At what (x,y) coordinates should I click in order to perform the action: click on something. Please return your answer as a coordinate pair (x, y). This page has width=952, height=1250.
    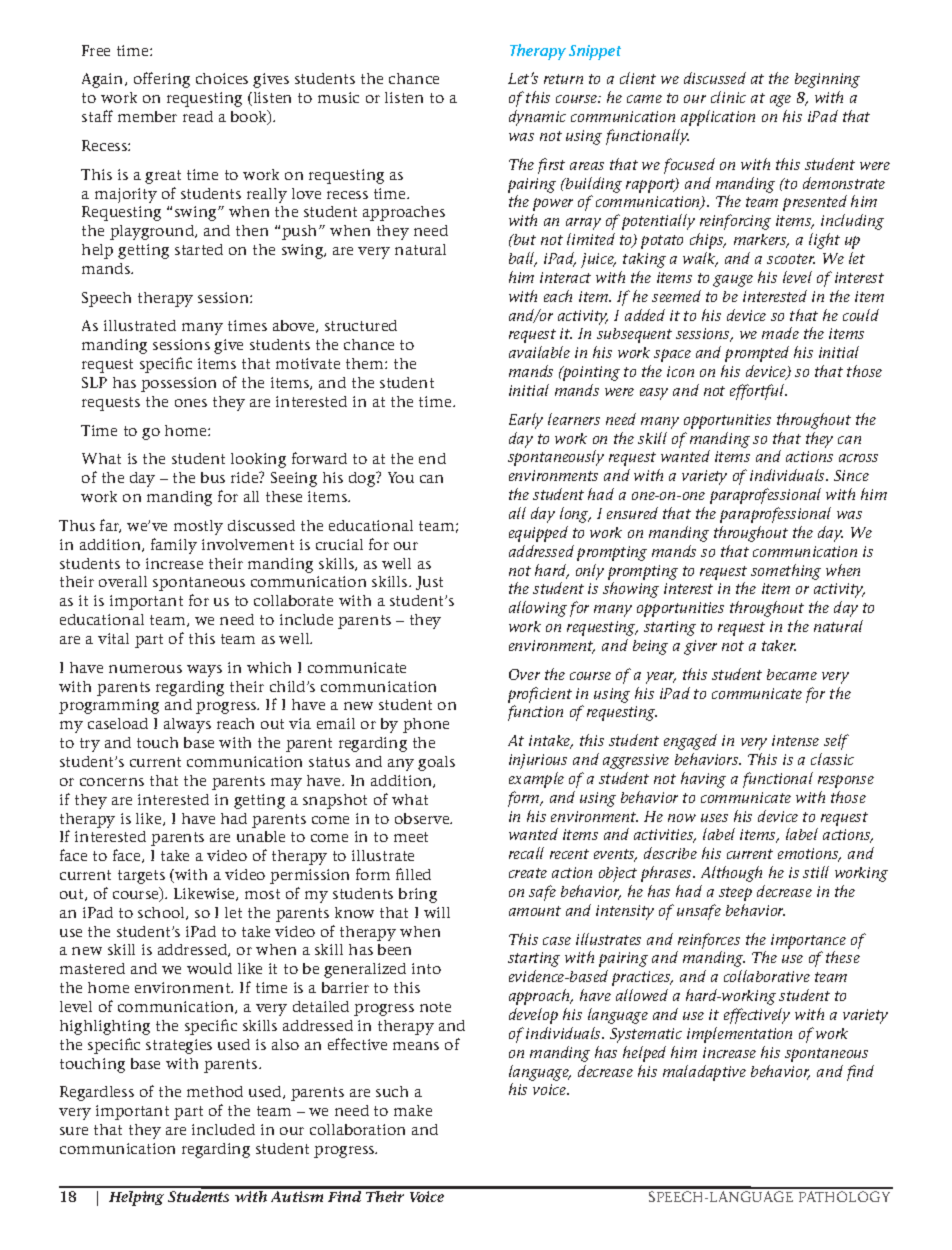
    Looking at the image, I should click on (786, 572).
